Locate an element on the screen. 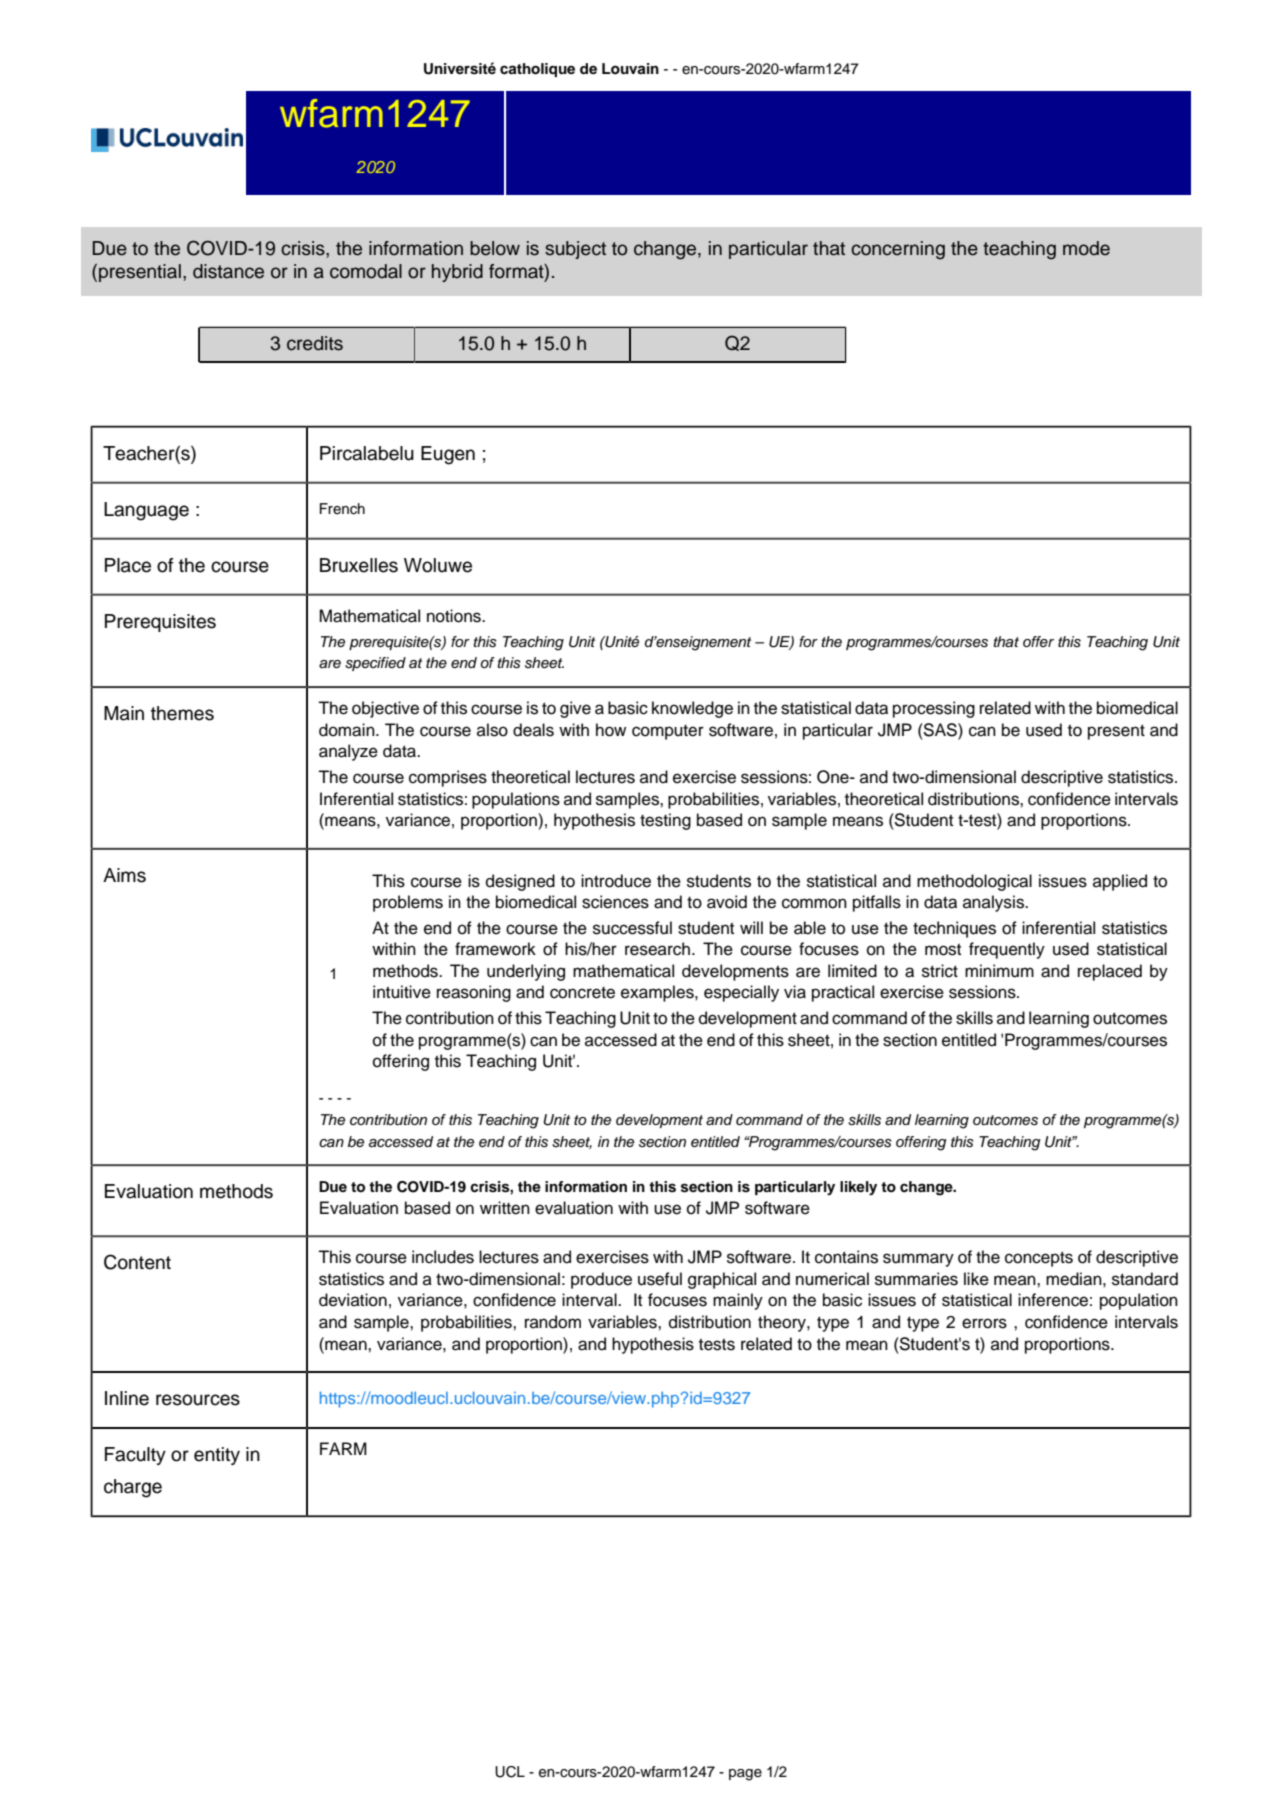 This screenshot has height=1813, width=1282. subject is located at coordinates (575, 250).
